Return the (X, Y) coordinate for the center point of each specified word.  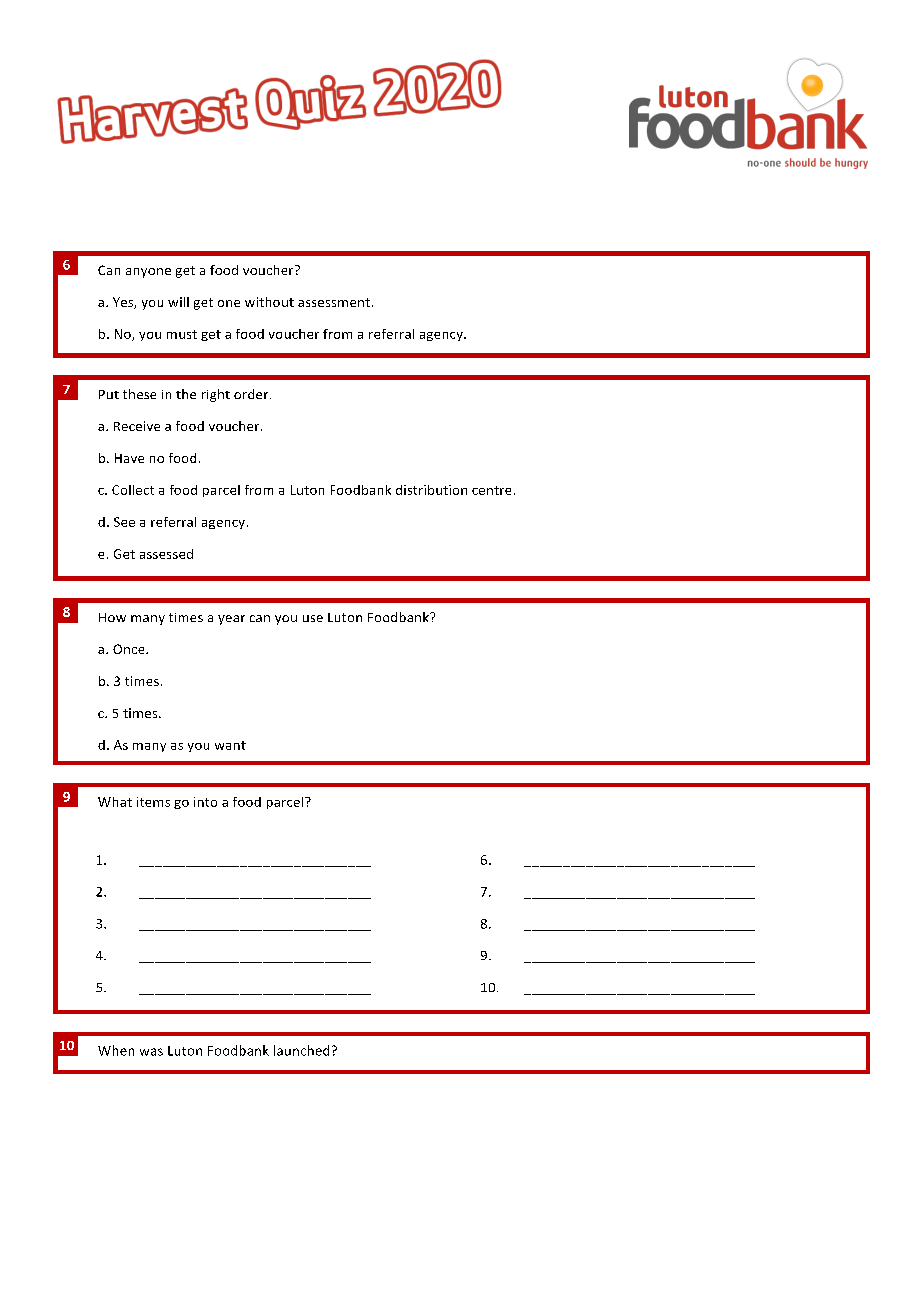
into (205, 802)
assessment (334, 302)
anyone (148, 273)
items (153, 802)
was (151, 1052)
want (230, 745)
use (313, 618)
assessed (166, 554)
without (269, 302)
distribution (431, 490)
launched (301, 1050)
